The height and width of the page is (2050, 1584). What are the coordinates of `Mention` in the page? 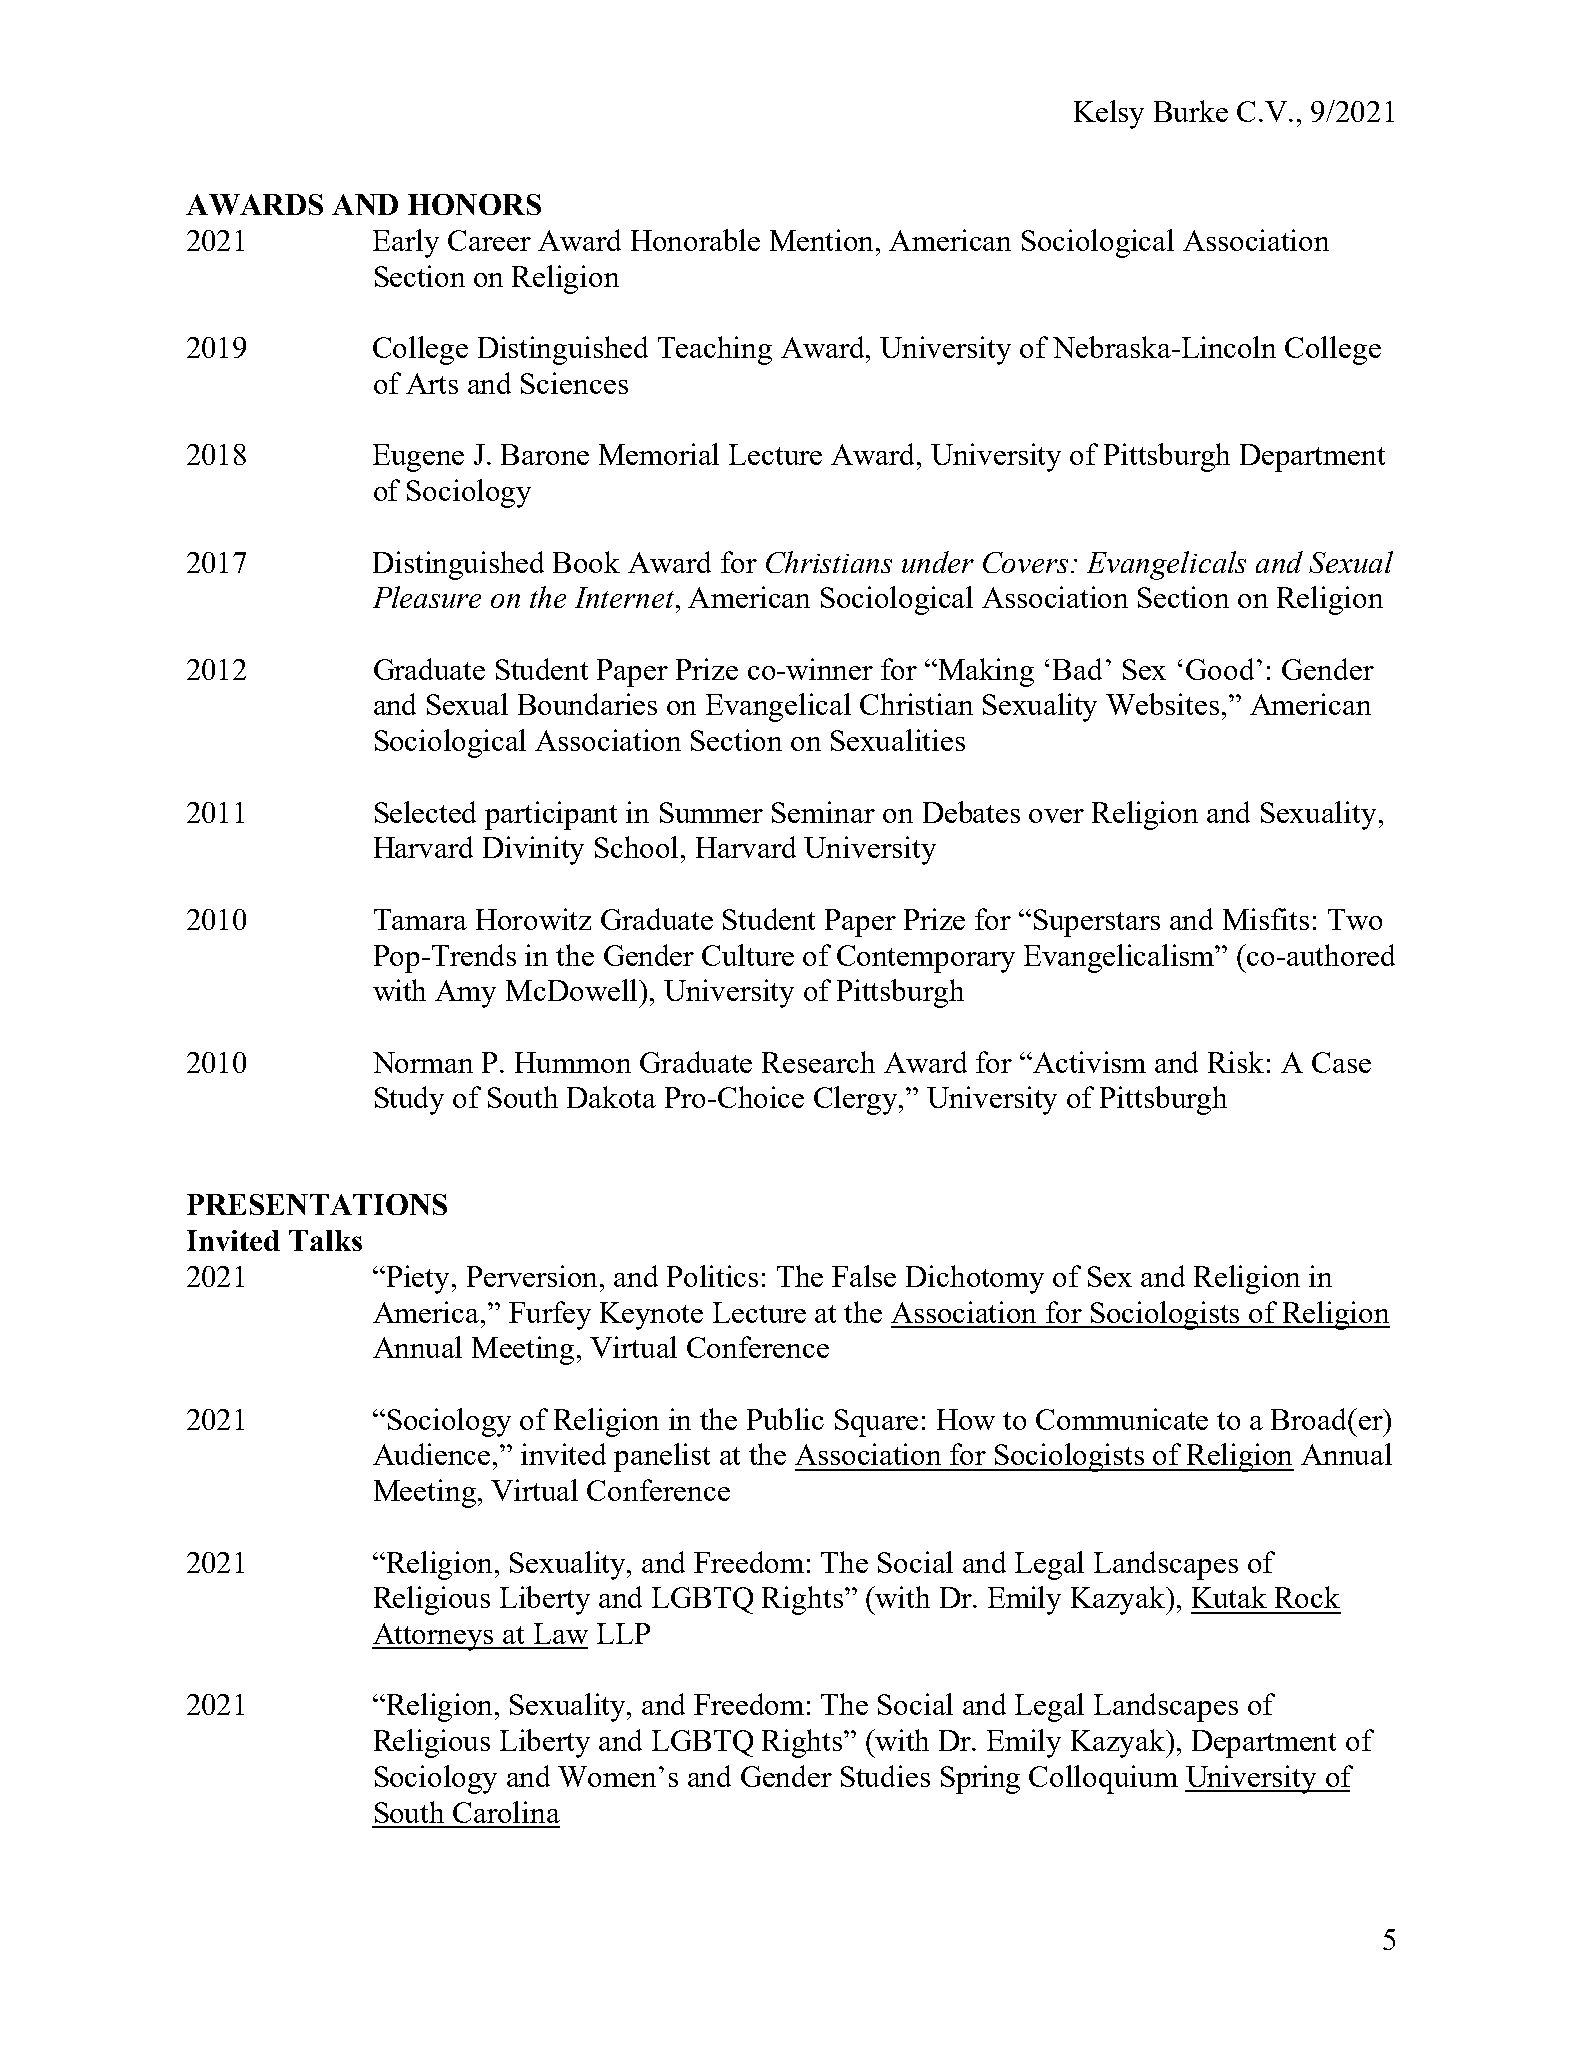 It's located at (823, 240).
